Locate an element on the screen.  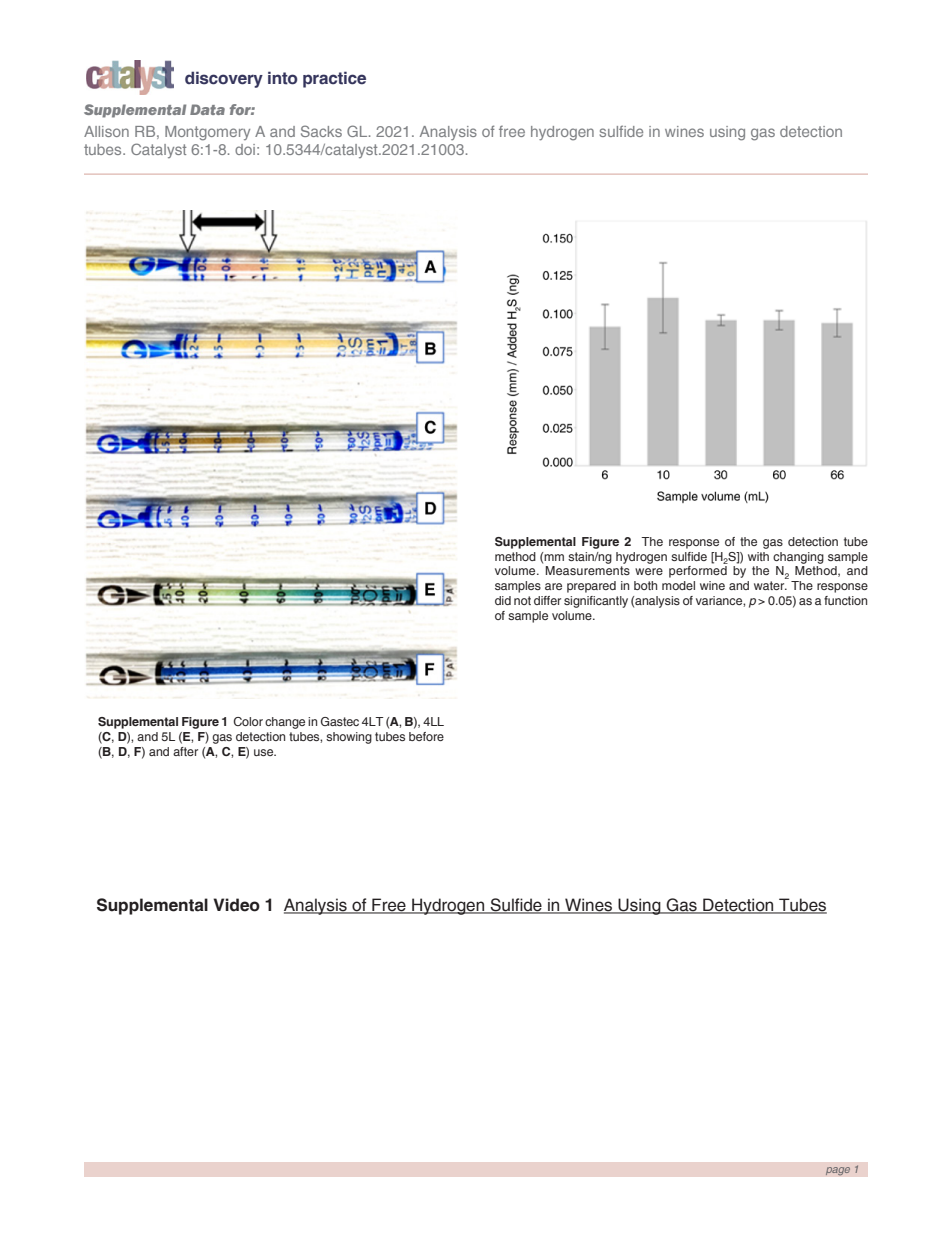
changing is located at coordinates (798, 558).
